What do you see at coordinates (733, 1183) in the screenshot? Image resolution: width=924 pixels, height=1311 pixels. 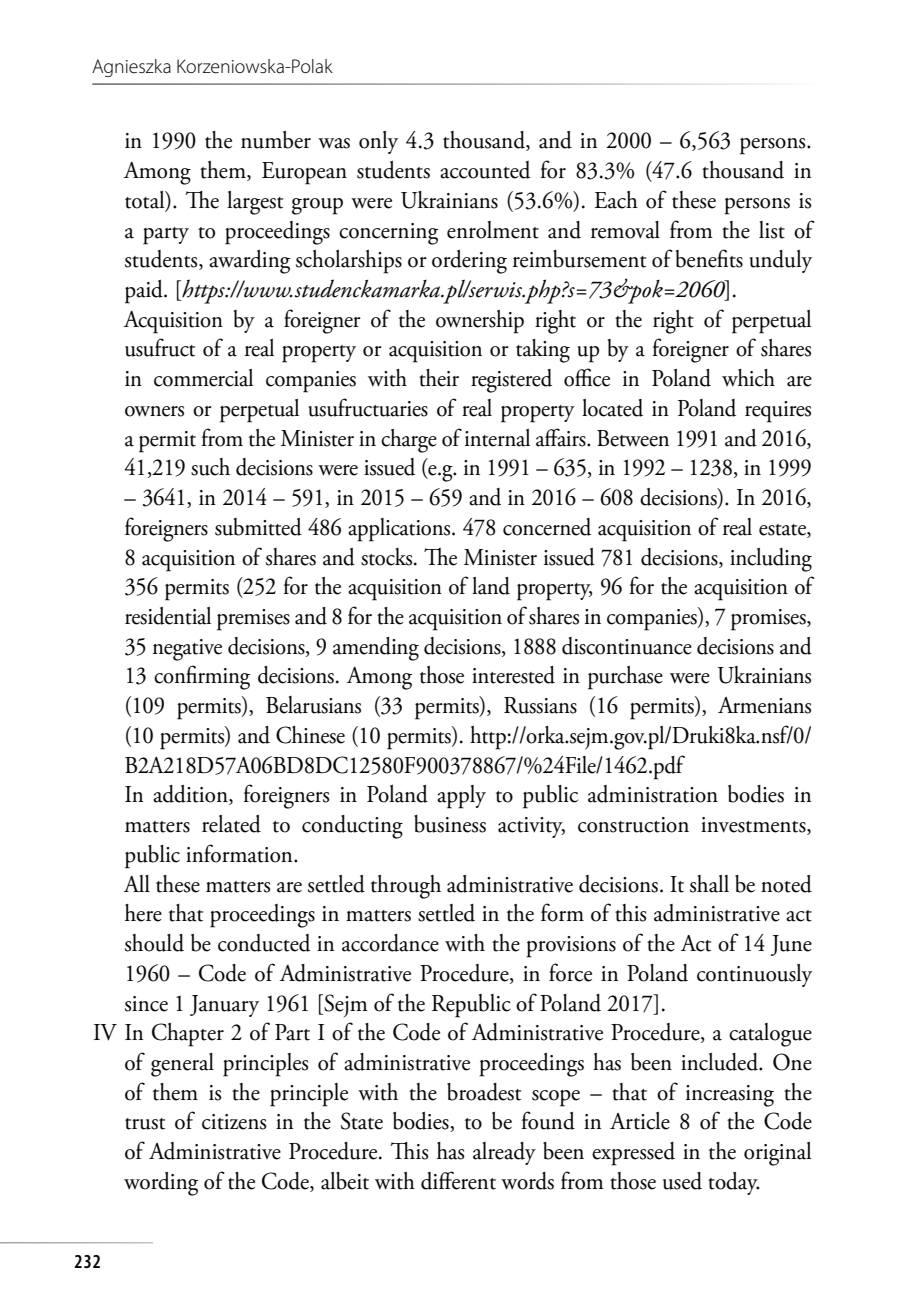 I see `today` at bounding box center [733, 1183].
